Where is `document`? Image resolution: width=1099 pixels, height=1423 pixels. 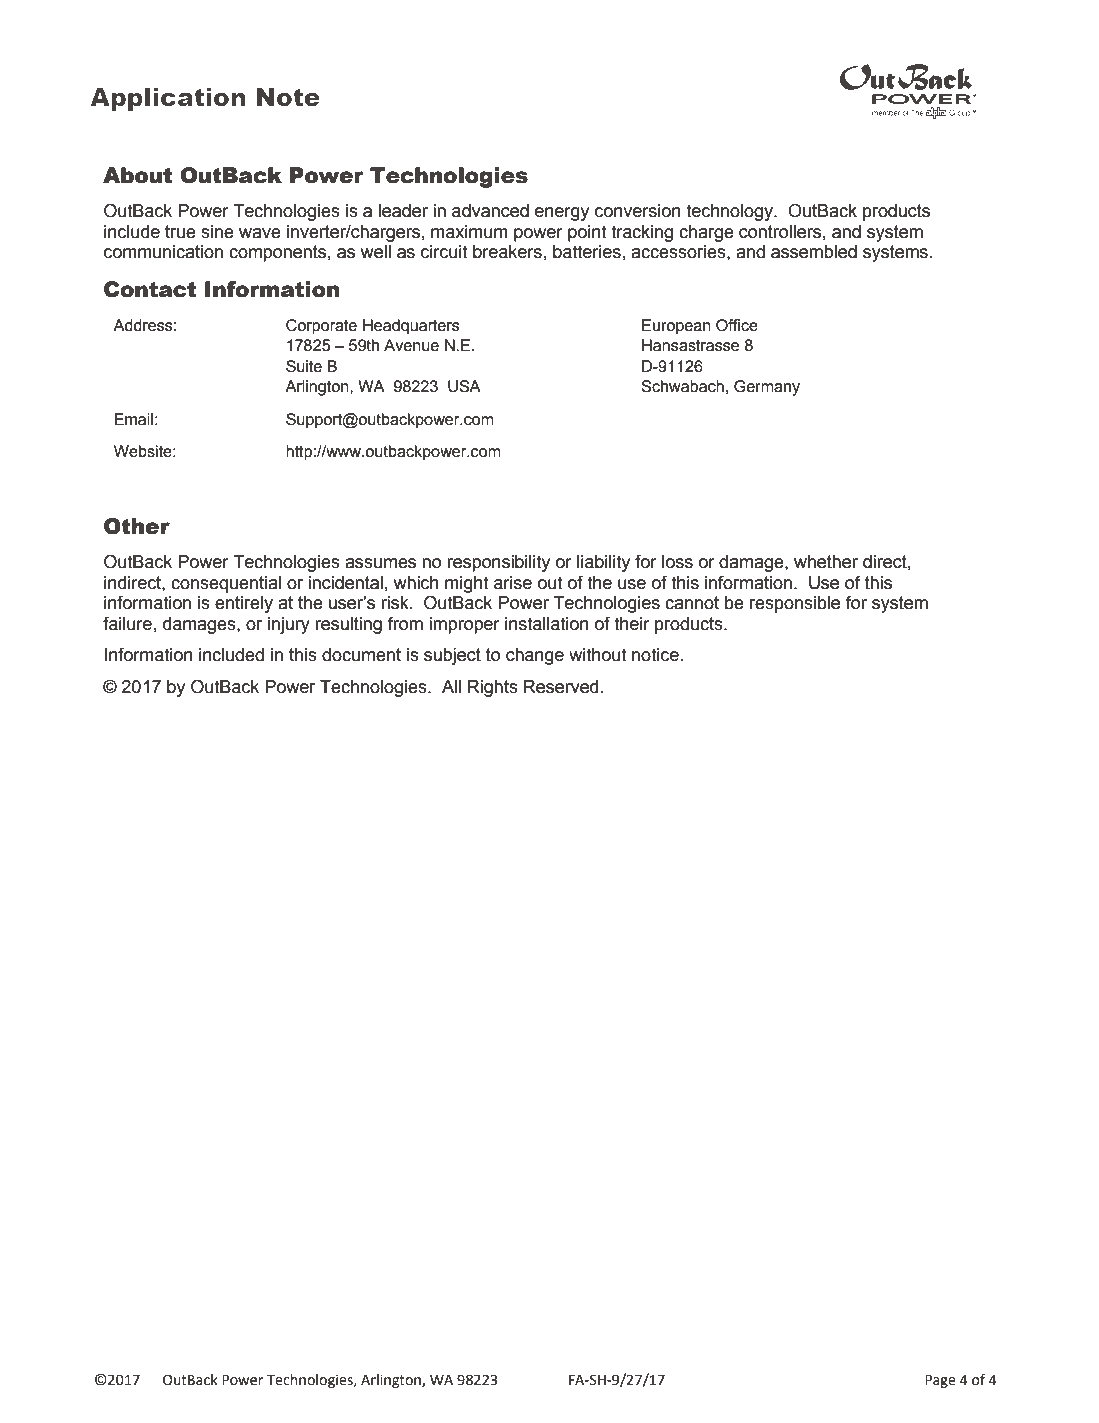 document is located at coordinates (361, 655).
